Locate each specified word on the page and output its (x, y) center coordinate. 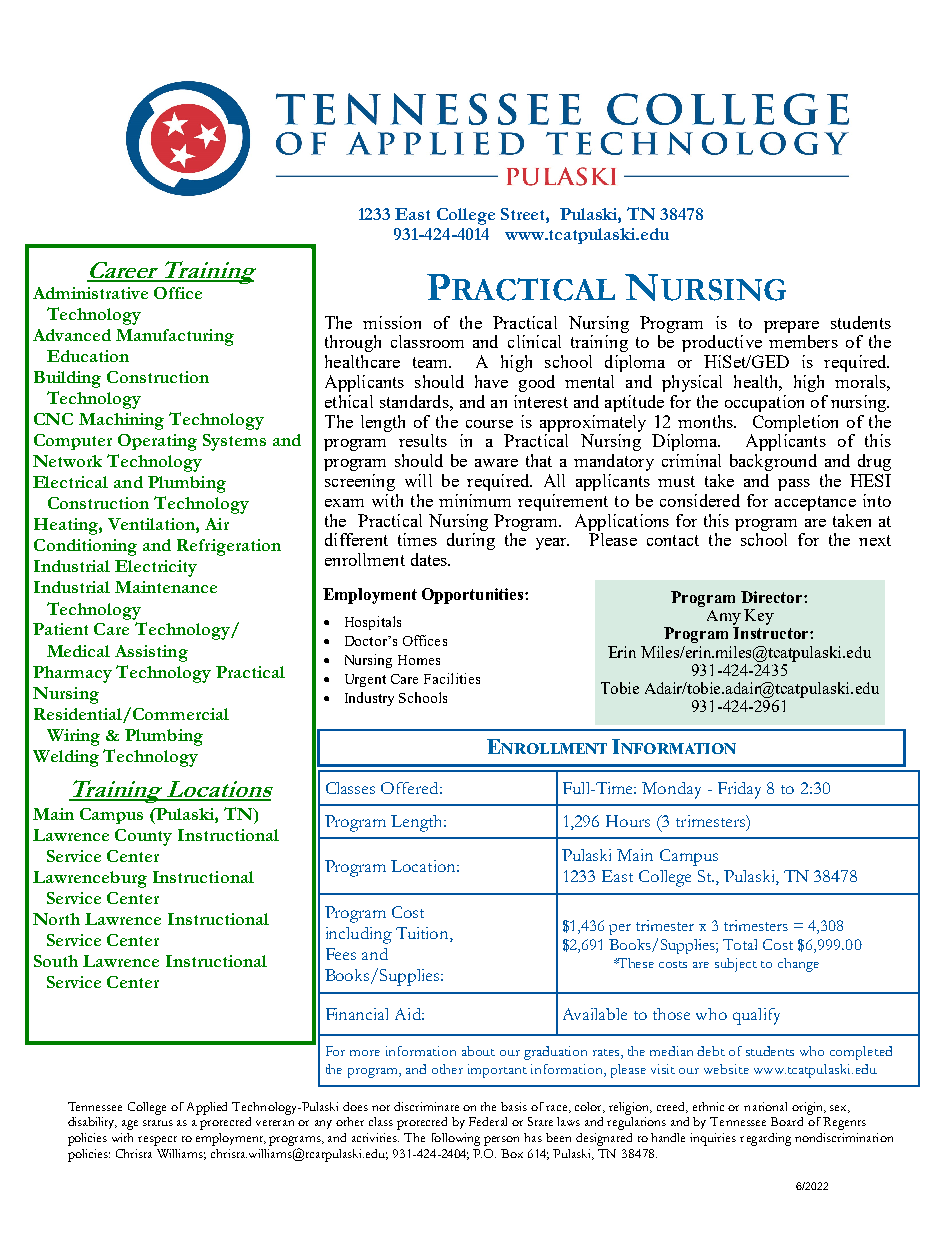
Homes (419, 660)
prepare (791, 327)
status (158, 1123)
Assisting (151, 653)
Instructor (772, 633)
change (798, 965)
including (359, 935)
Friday (739, 790)
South (56, 961)
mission (392, 322)
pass (794, 485)
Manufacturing (175, 337)
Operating (157, 442)
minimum (475, 500)
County (143, 837)
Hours (628, 821)
